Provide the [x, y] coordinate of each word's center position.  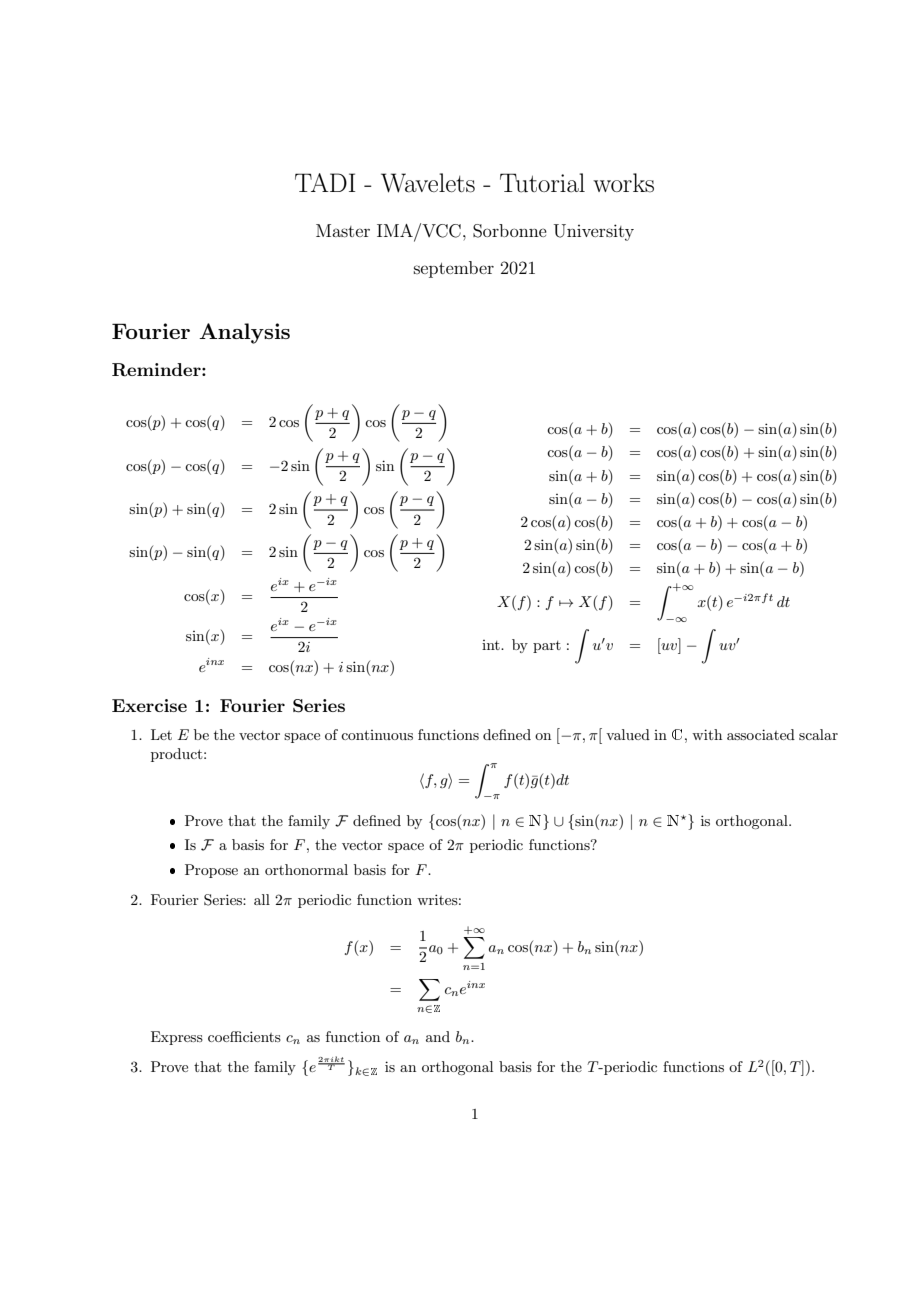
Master [343, 230]
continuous [377, 735]
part [547, 647]
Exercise [149, 705]
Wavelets [428, 183]
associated [761, 734]
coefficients [244, 1036]
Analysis [244, 333]
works [623, 183]
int [492, 645]
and [438, 1036]
